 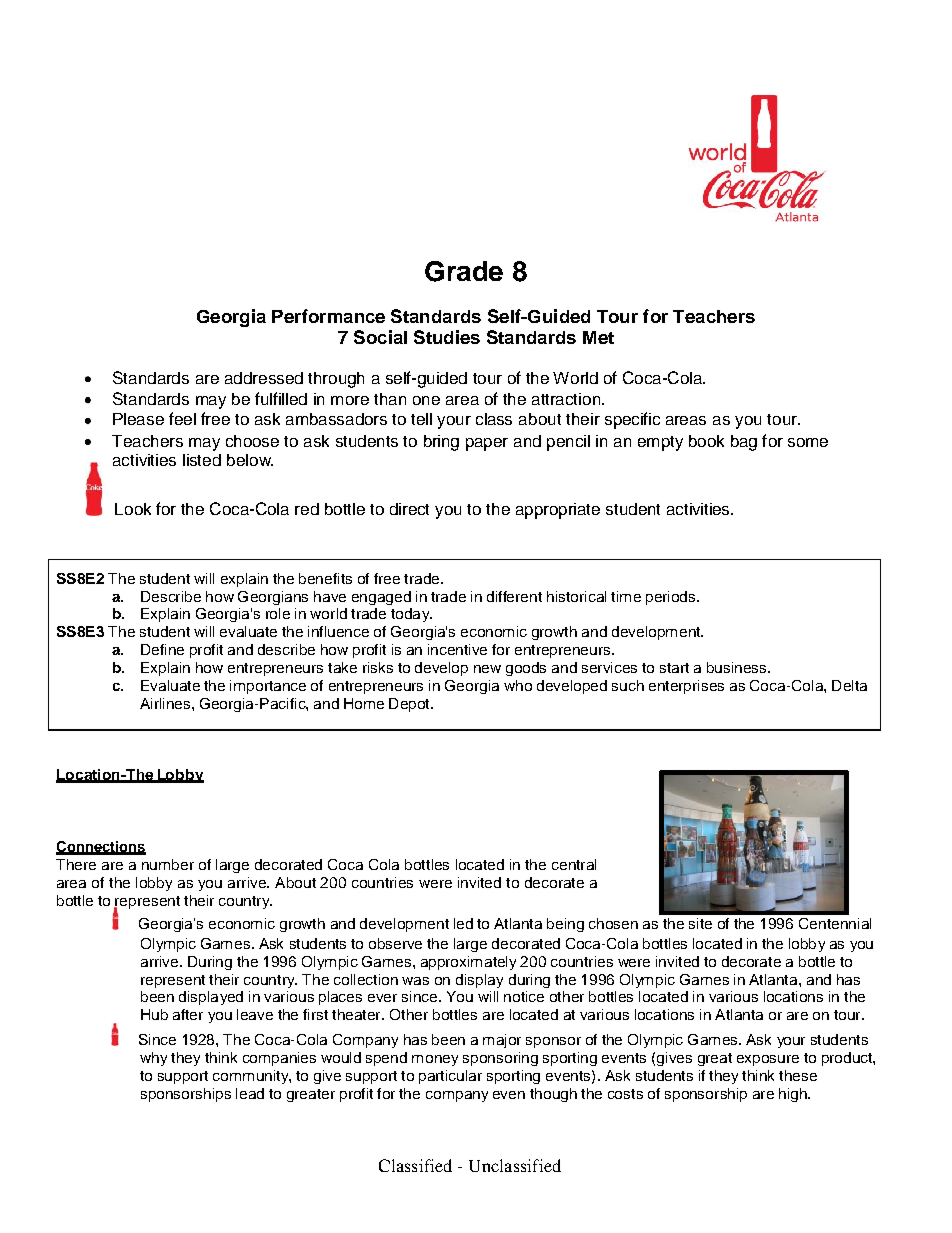 What do you see at coordinates (153, 1059) in the page?
I see `why` at bounding box center [153, 1059].
